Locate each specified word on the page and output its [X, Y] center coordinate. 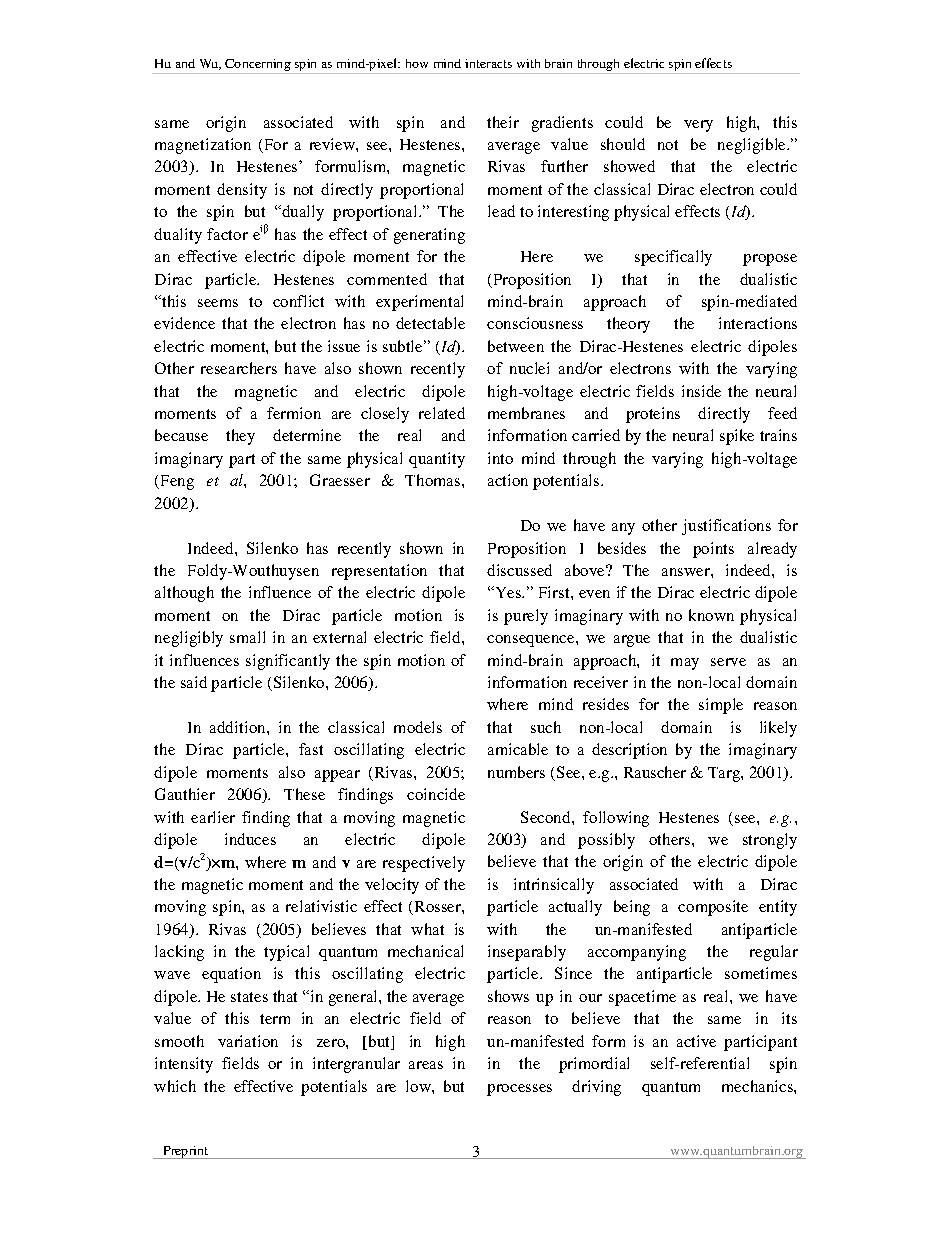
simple [721, 706]
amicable [518, 749]
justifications [726, 527]
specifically [673, 258]
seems [218, 303]
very [698, 126]
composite [713, 908]
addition [239, 727]
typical [286, 953]
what [427, 929]
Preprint [186, 1152]
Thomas [432, 480]
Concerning [258, 65]
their [503, 122]
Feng [176, 482]
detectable [430, 323]
